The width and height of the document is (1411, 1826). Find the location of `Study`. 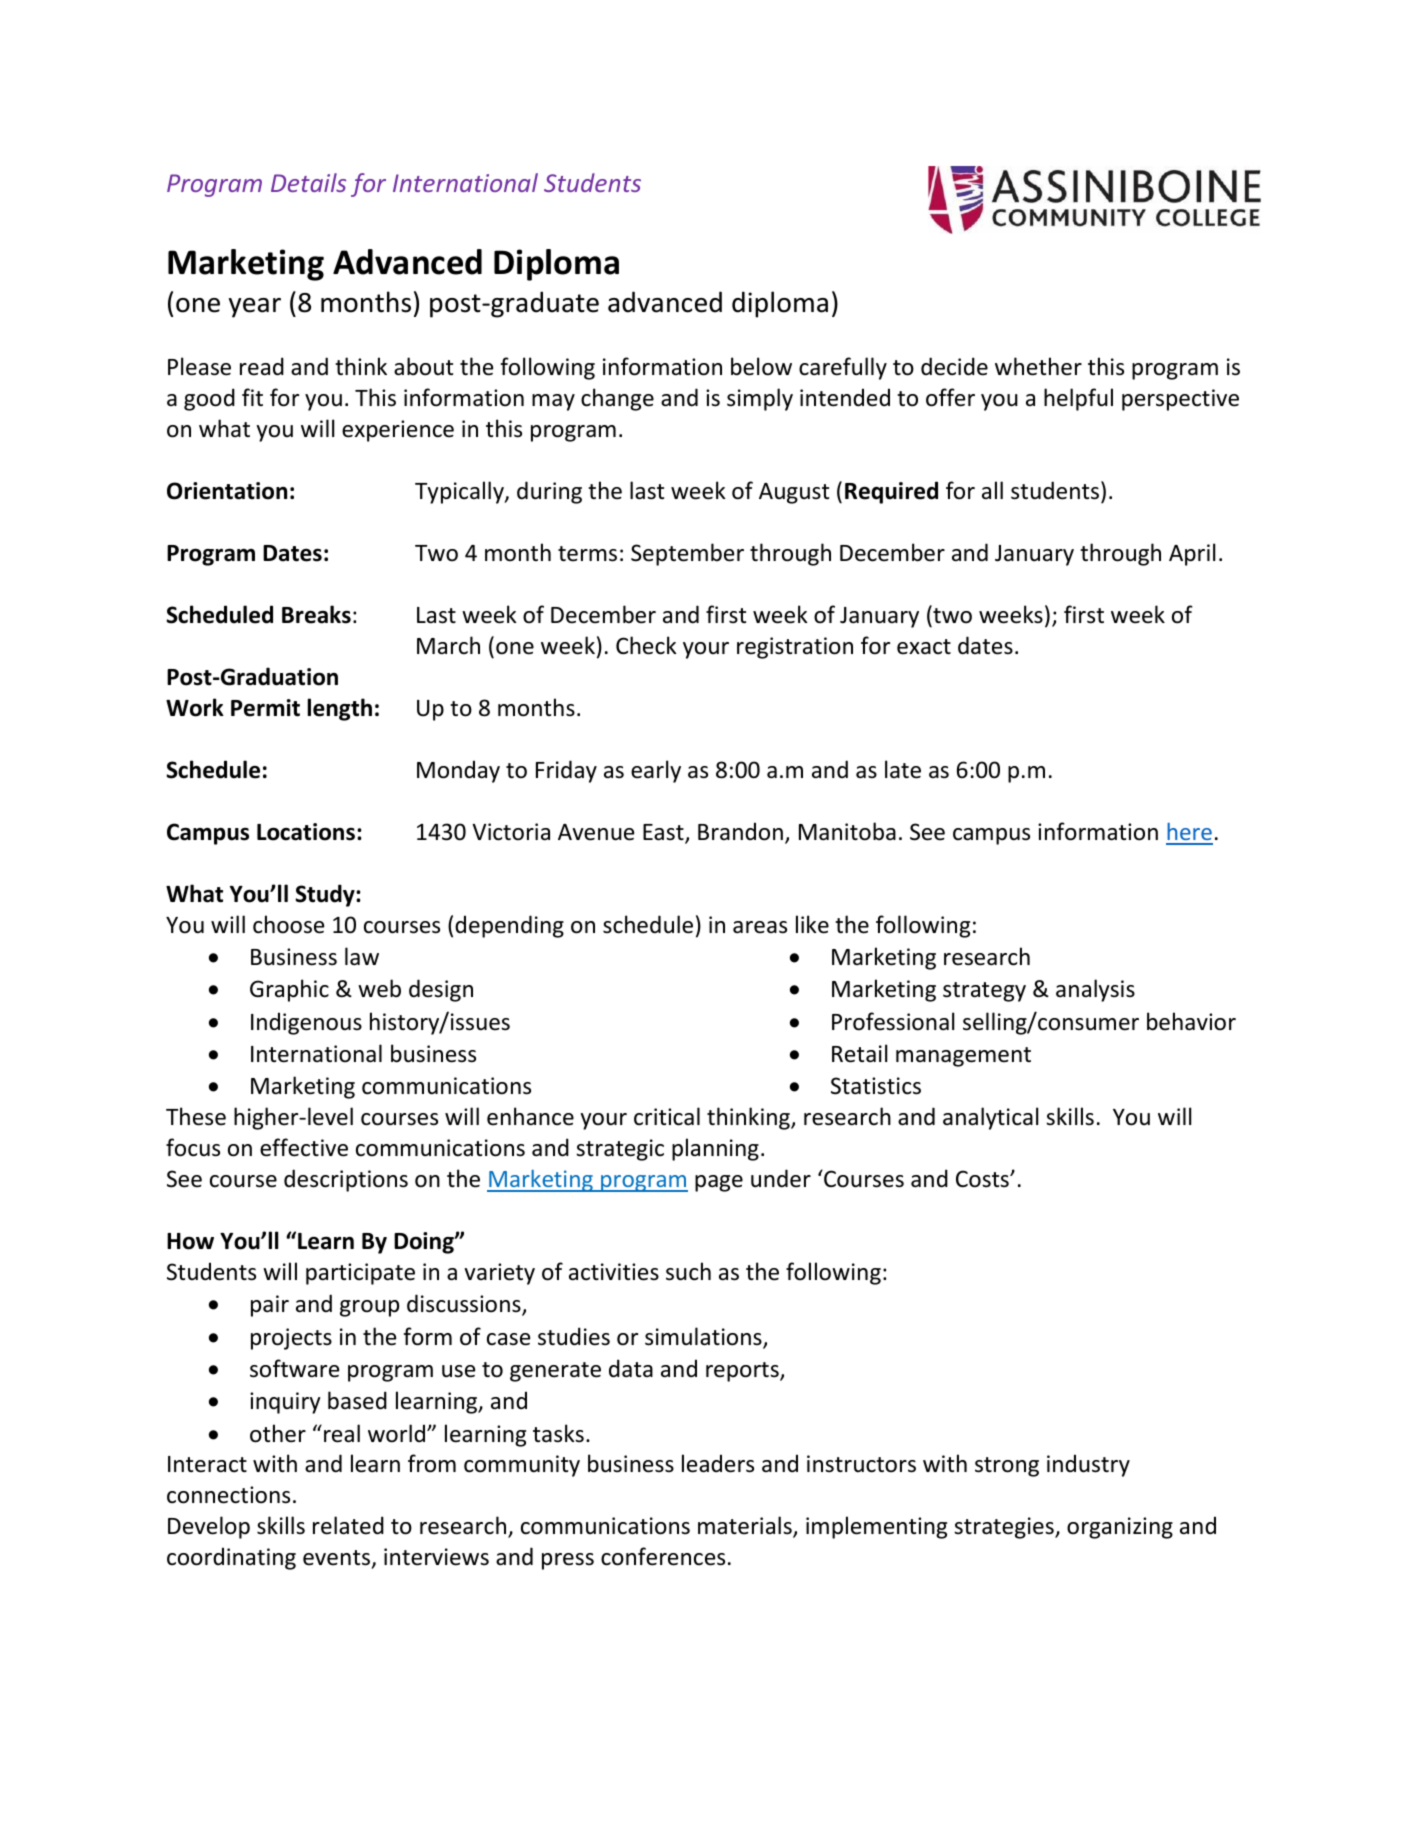

Study is located at coordinates (326, 895).
